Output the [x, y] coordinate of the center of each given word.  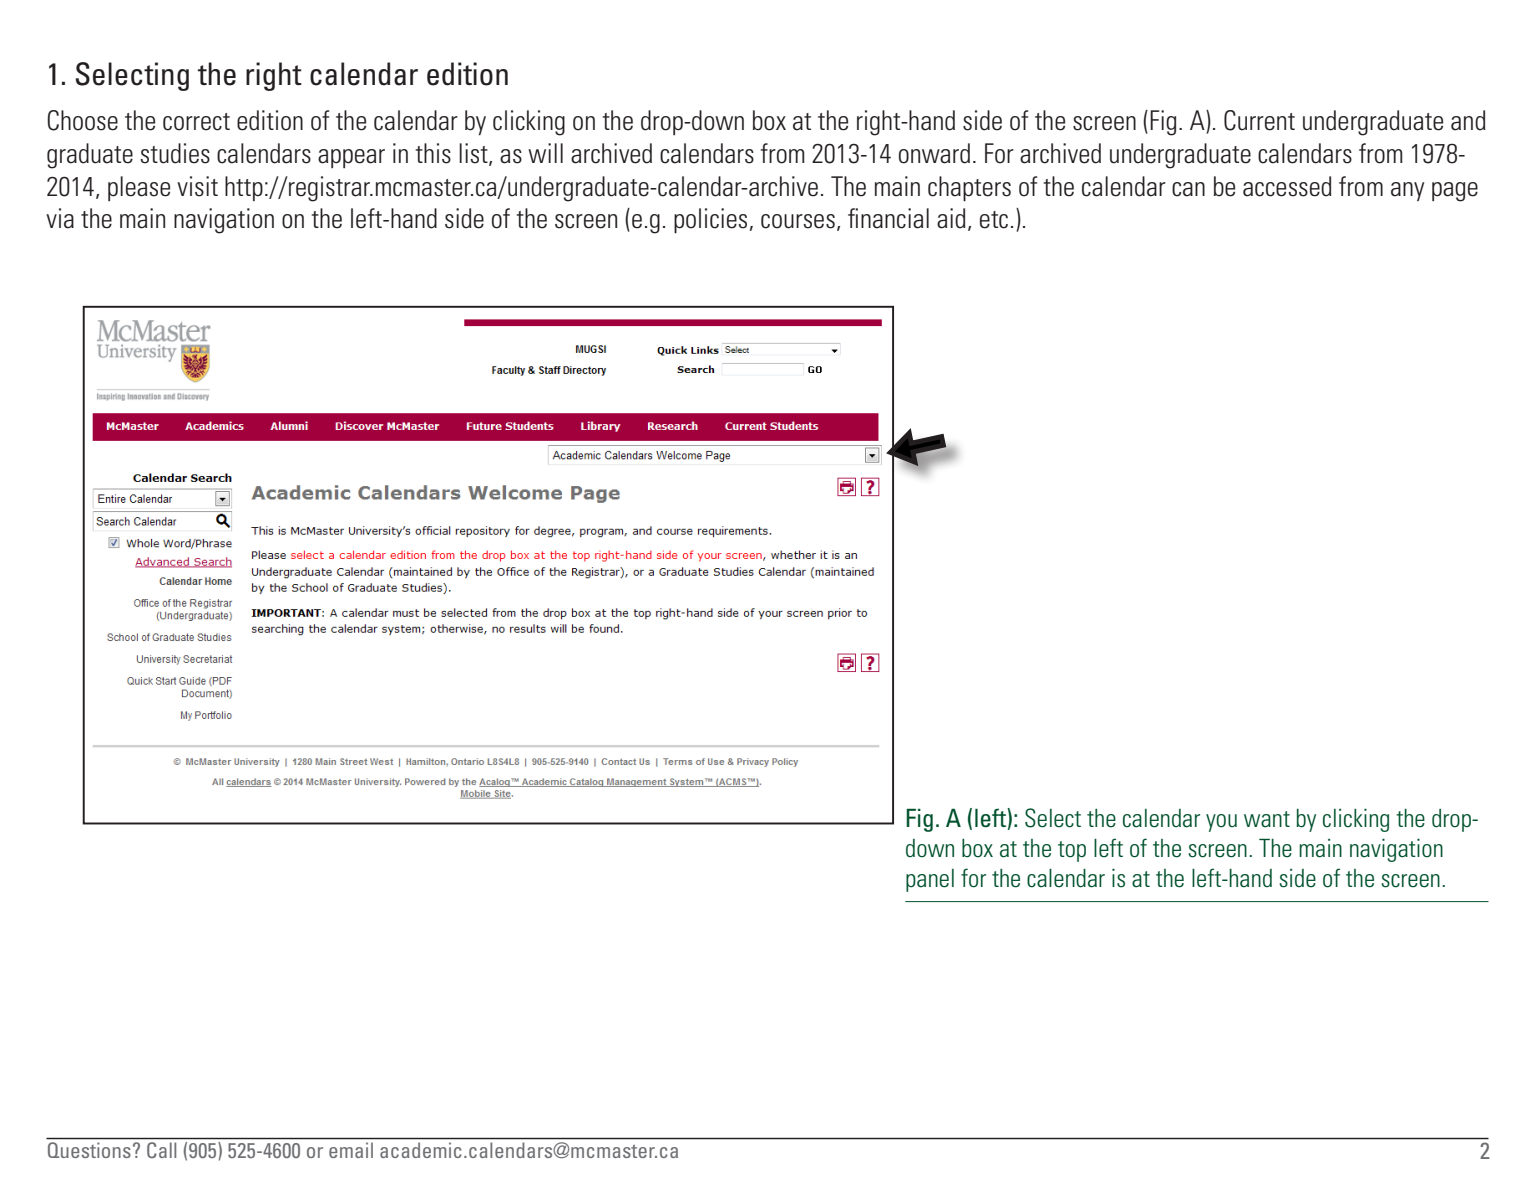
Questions [89, 1150]
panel [930, 880]
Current [1259, 120]
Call [161, 1150]
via [60, 218]
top [1072, 851]
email [351, 1150]
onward [934, 153]
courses [798, 221]
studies [175, 153]
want [1267, 819]
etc [994, 220]
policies [710, 220]
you [1221, 823]
